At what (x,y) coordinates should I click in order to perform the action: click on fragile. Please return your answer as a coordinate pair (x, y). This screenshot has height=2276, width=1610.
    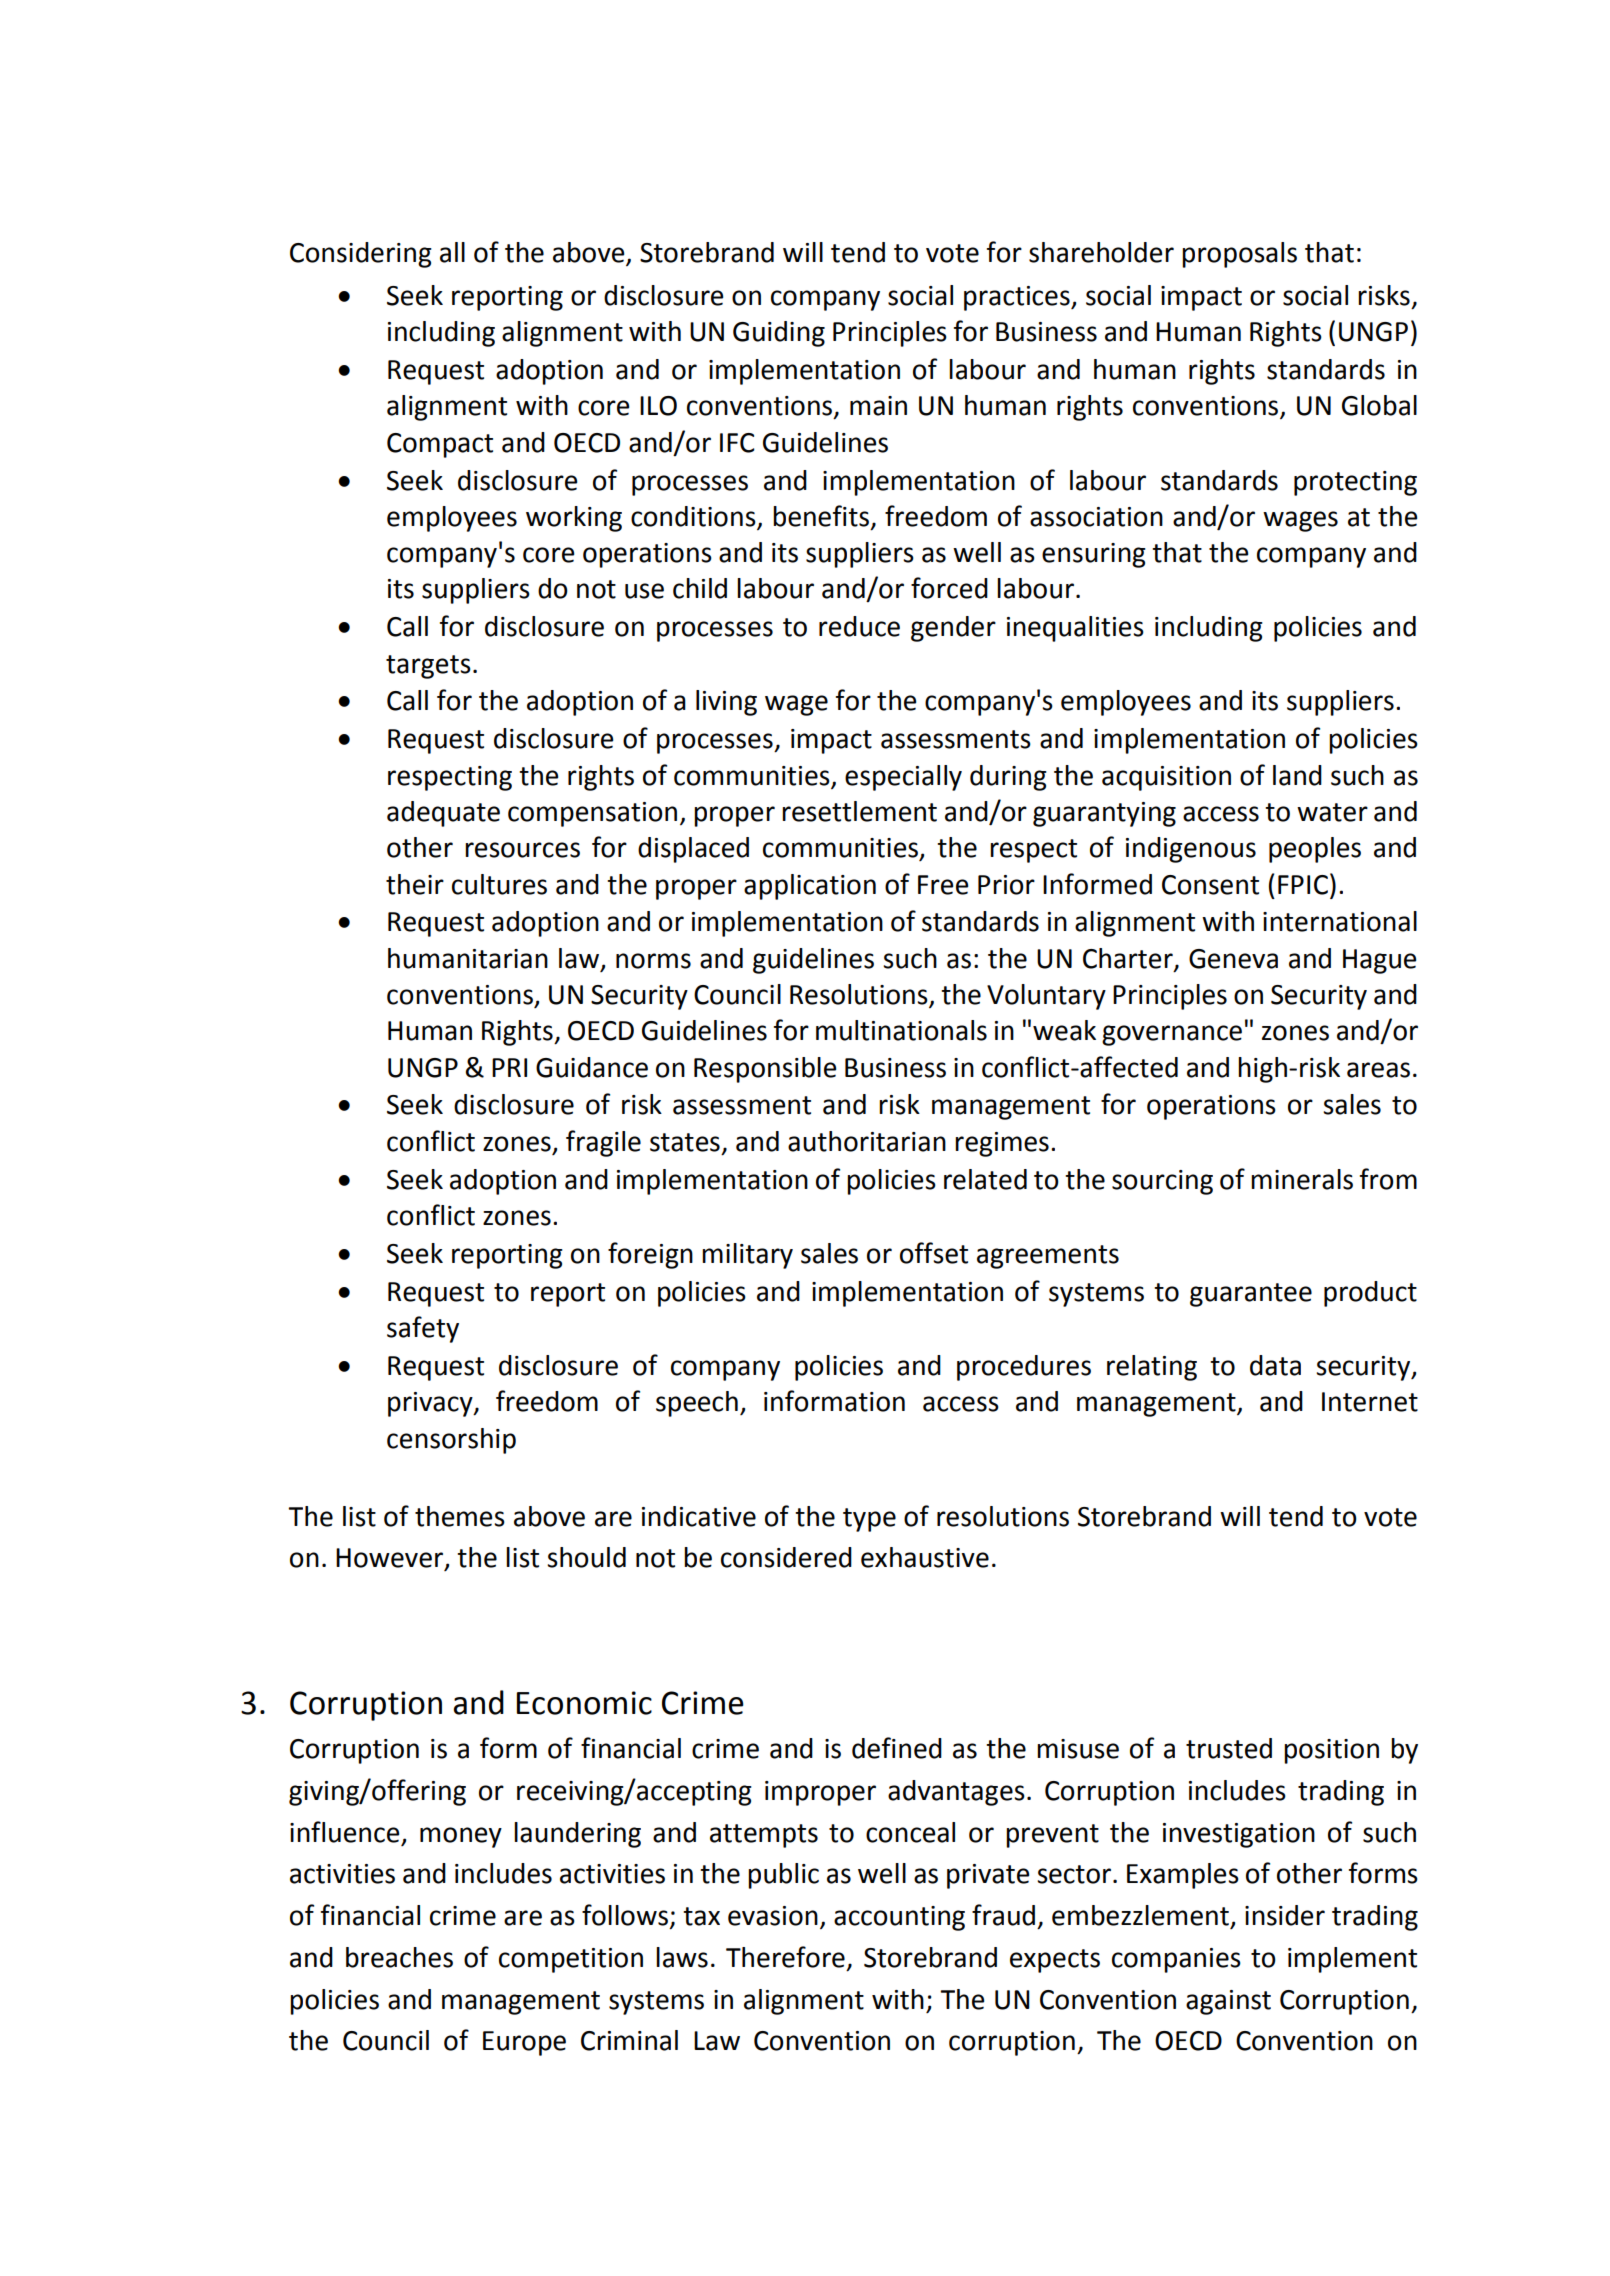
    Looking at the image, I should click on (603, 1143).
